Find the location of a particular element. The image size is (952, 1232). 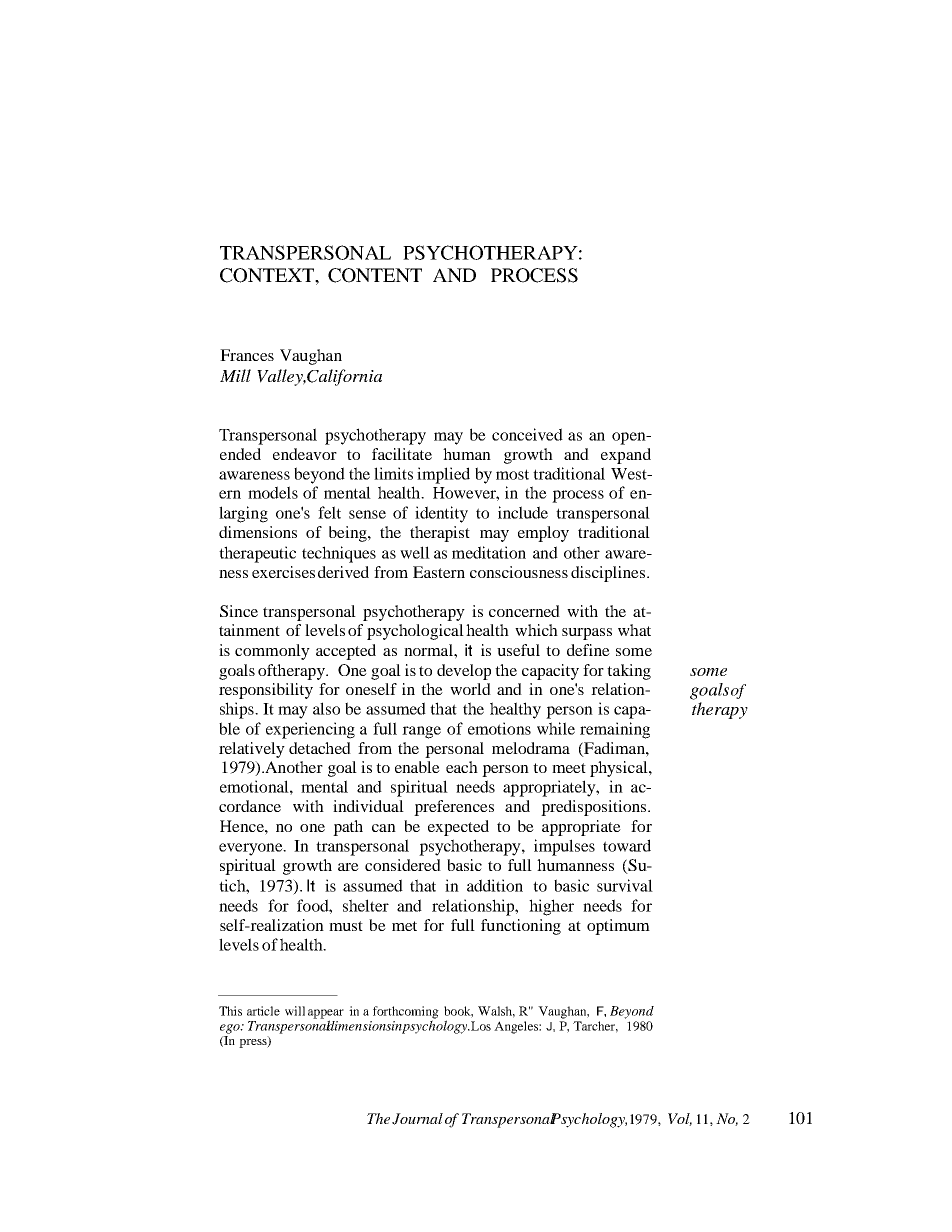

article is located at coordinates (263, 1011).
